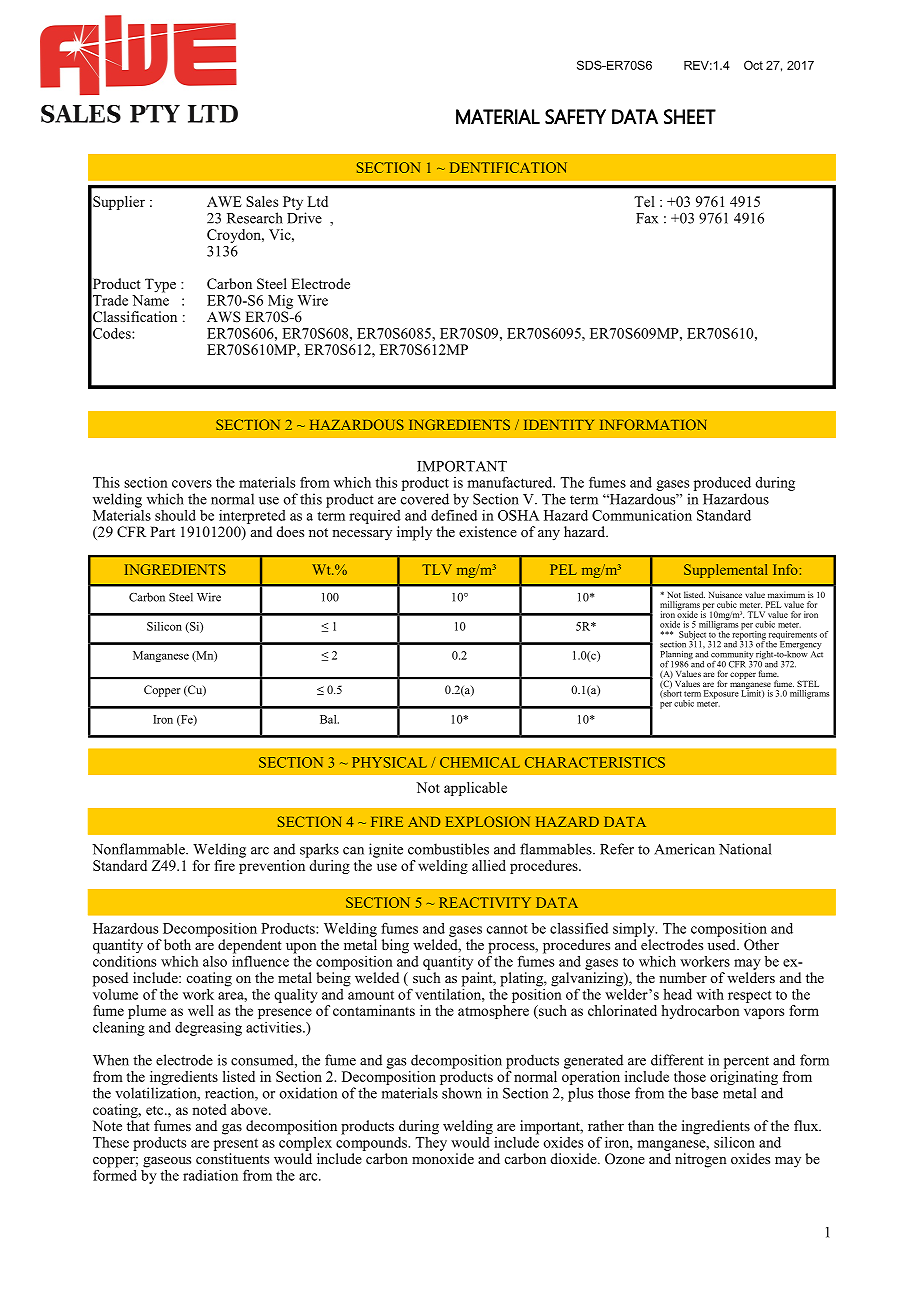  Describe the element at coordinates (722, 484) in the screenshot. I see `produced` at that location.
